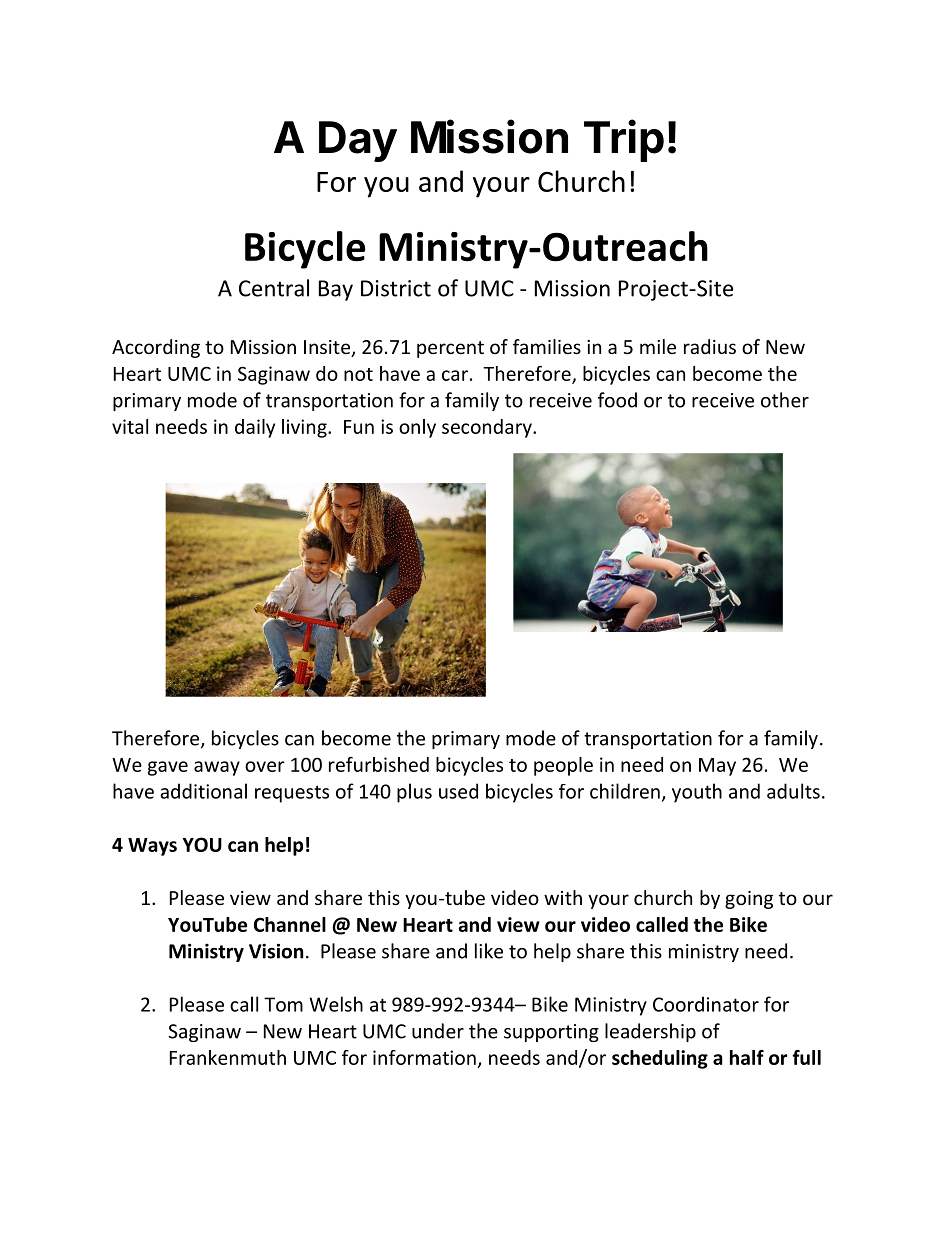 The image size is (952, 1233). Describe the element at coordinates (624, 140) in the screenshot. I see `Trip` at that location.
